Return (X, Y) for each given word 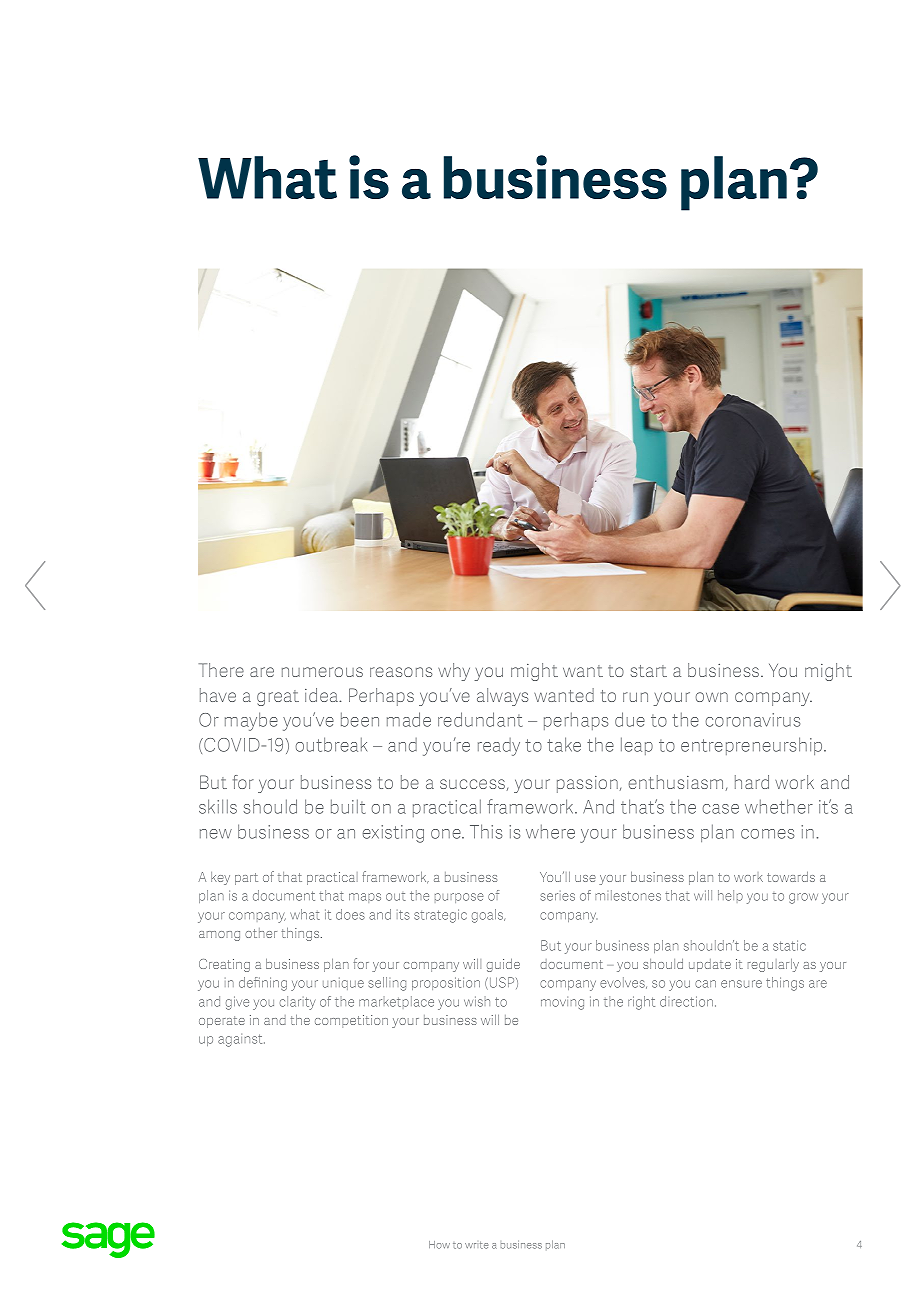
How (439, 1245)
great (278, 698)
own (712, 697)
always (502, 697)
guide (503, 965)
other (261, 933)
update (710, 965)
